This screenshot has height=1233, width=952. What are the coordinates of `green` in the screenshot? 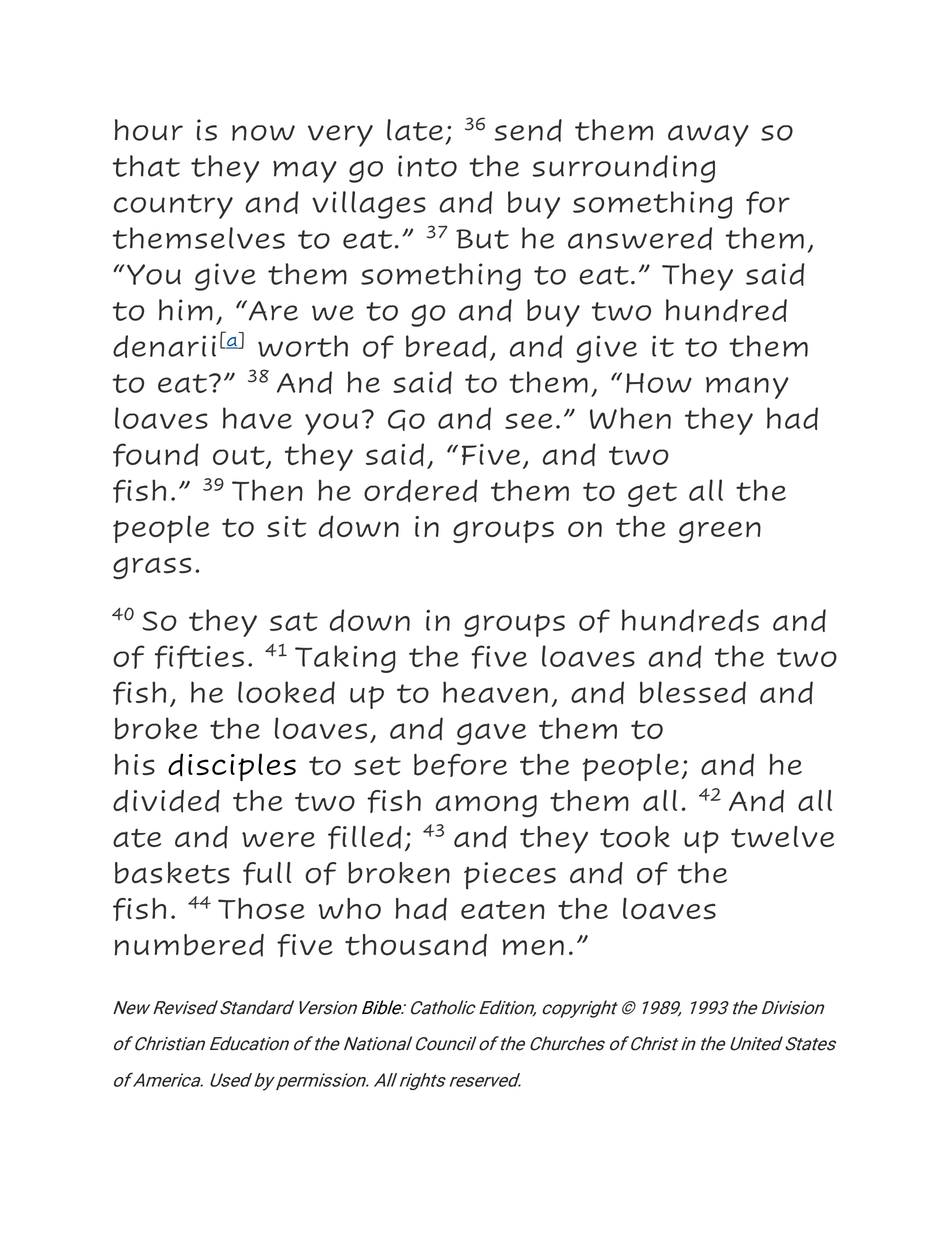 It's located at (720, 532).
